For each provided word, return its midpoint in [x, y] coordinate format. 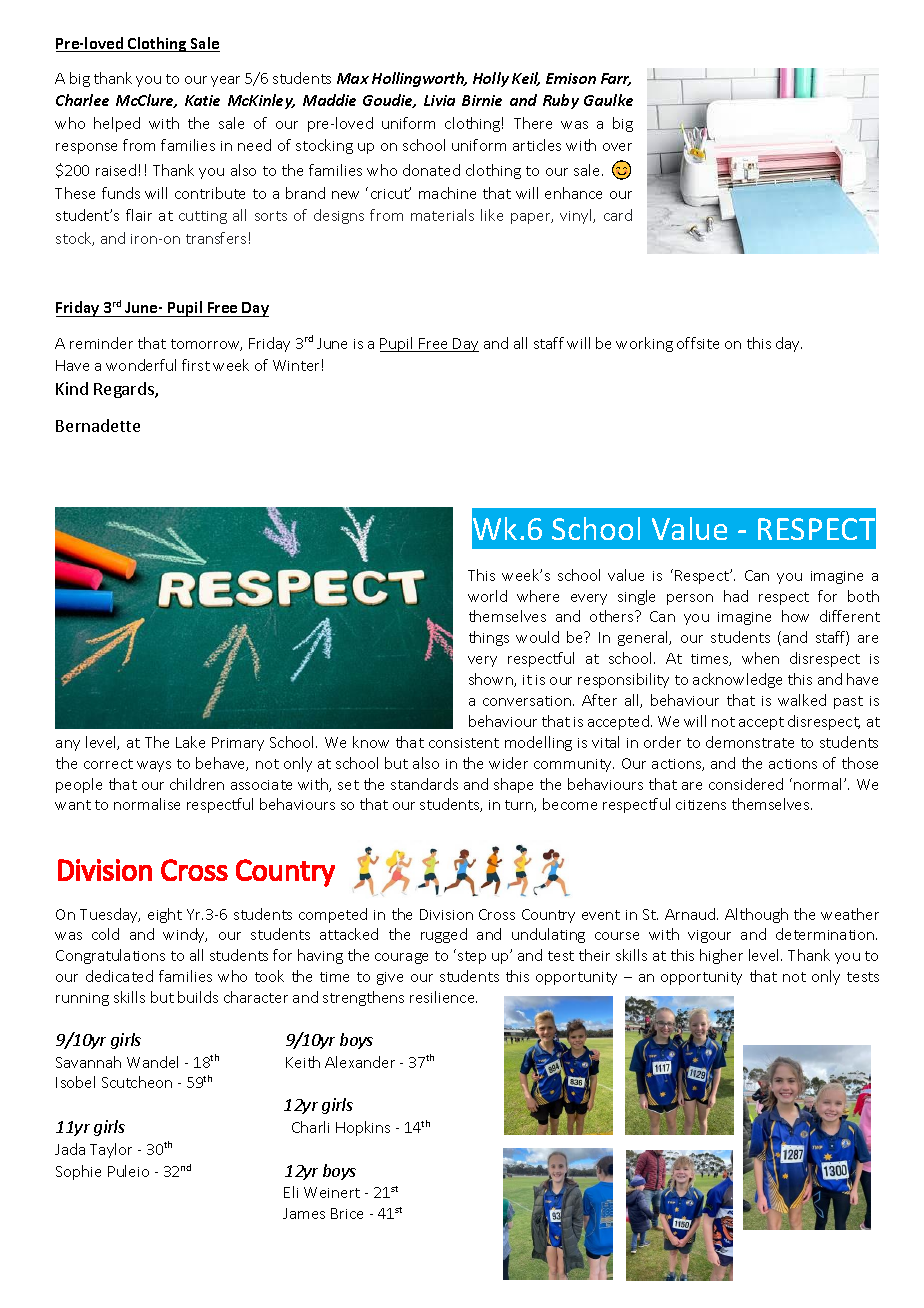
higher [721, 956]
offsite [698, 343]
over [617, 147]
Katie [202, 100]
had [736, 596]
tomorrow [206, 345]
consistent [464, 743]
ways [154, 766]
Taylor [111, 1150]
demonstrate [750, 742]
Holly [491, 79]
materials [442, 215]
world [487, 596]
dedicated [119, 976]
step [472, 957]
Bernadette [98, 425]
